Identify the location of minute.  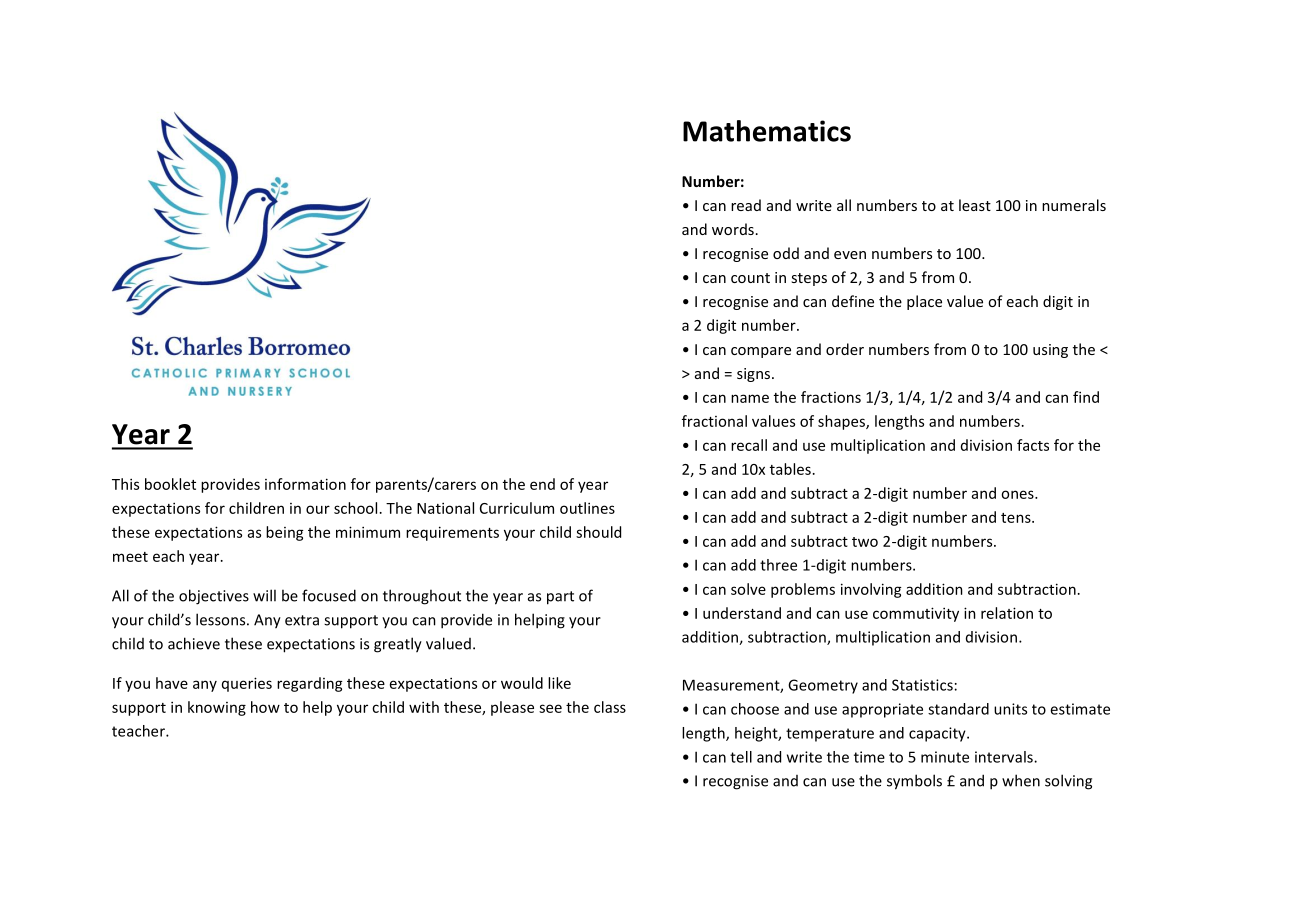
(945, 757).
